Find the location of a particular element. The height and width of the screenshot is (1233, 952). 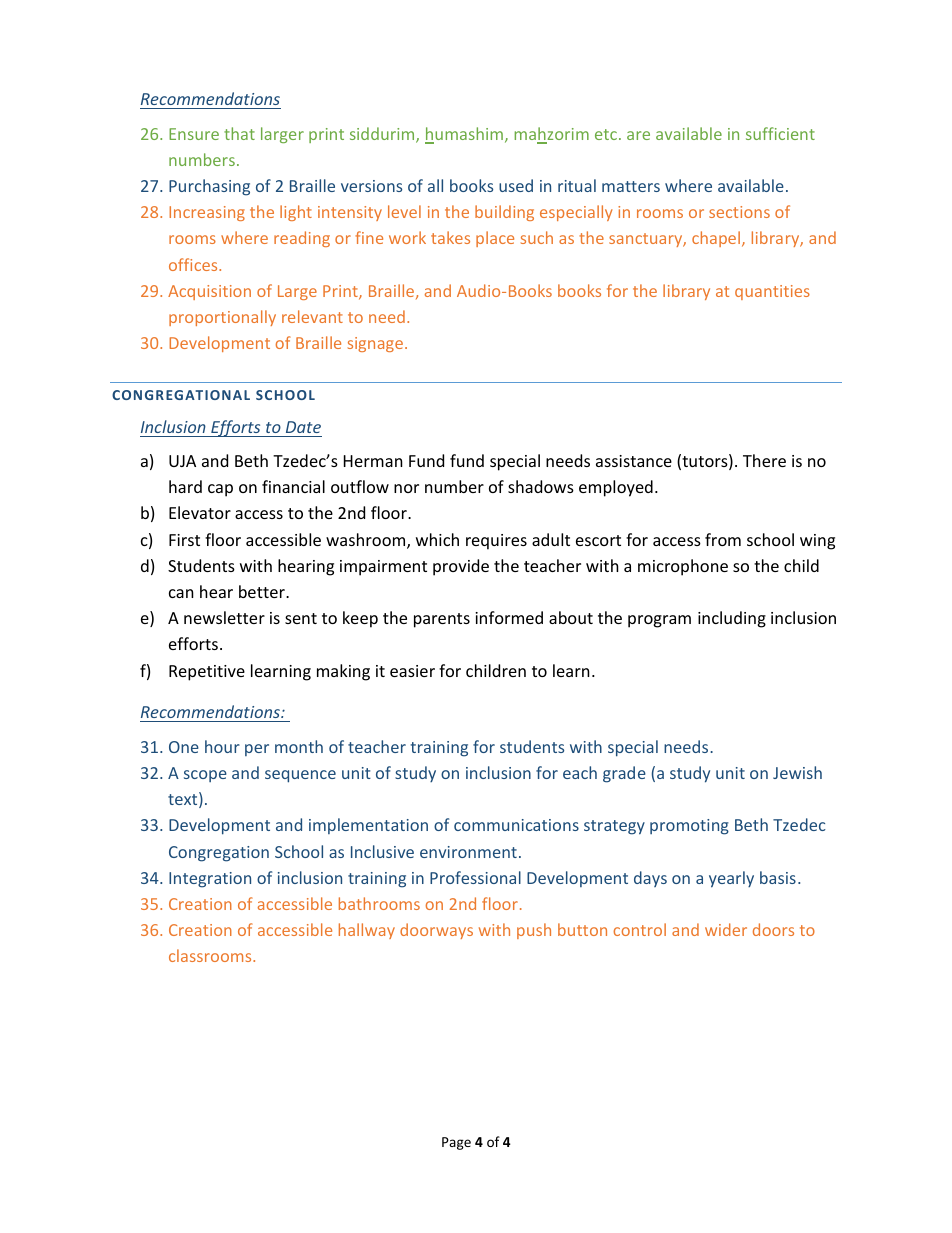

sufficient is located at coordinates (780, 133).
